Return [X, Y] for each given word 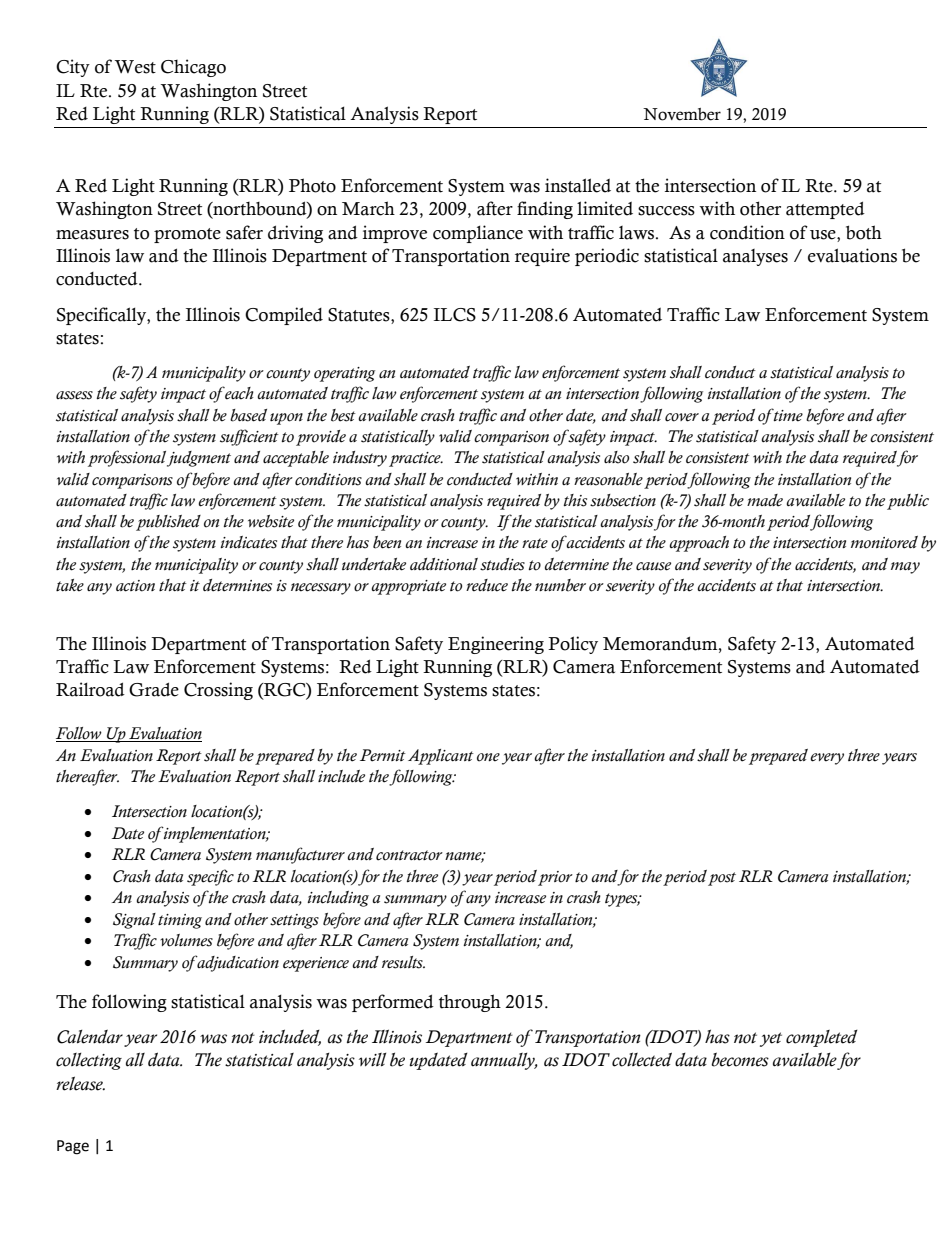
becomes [740, 1059]
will [372, 1060]
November [682, 114]
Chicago [193, 68]
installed [578, 185]
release [80, 1083]
